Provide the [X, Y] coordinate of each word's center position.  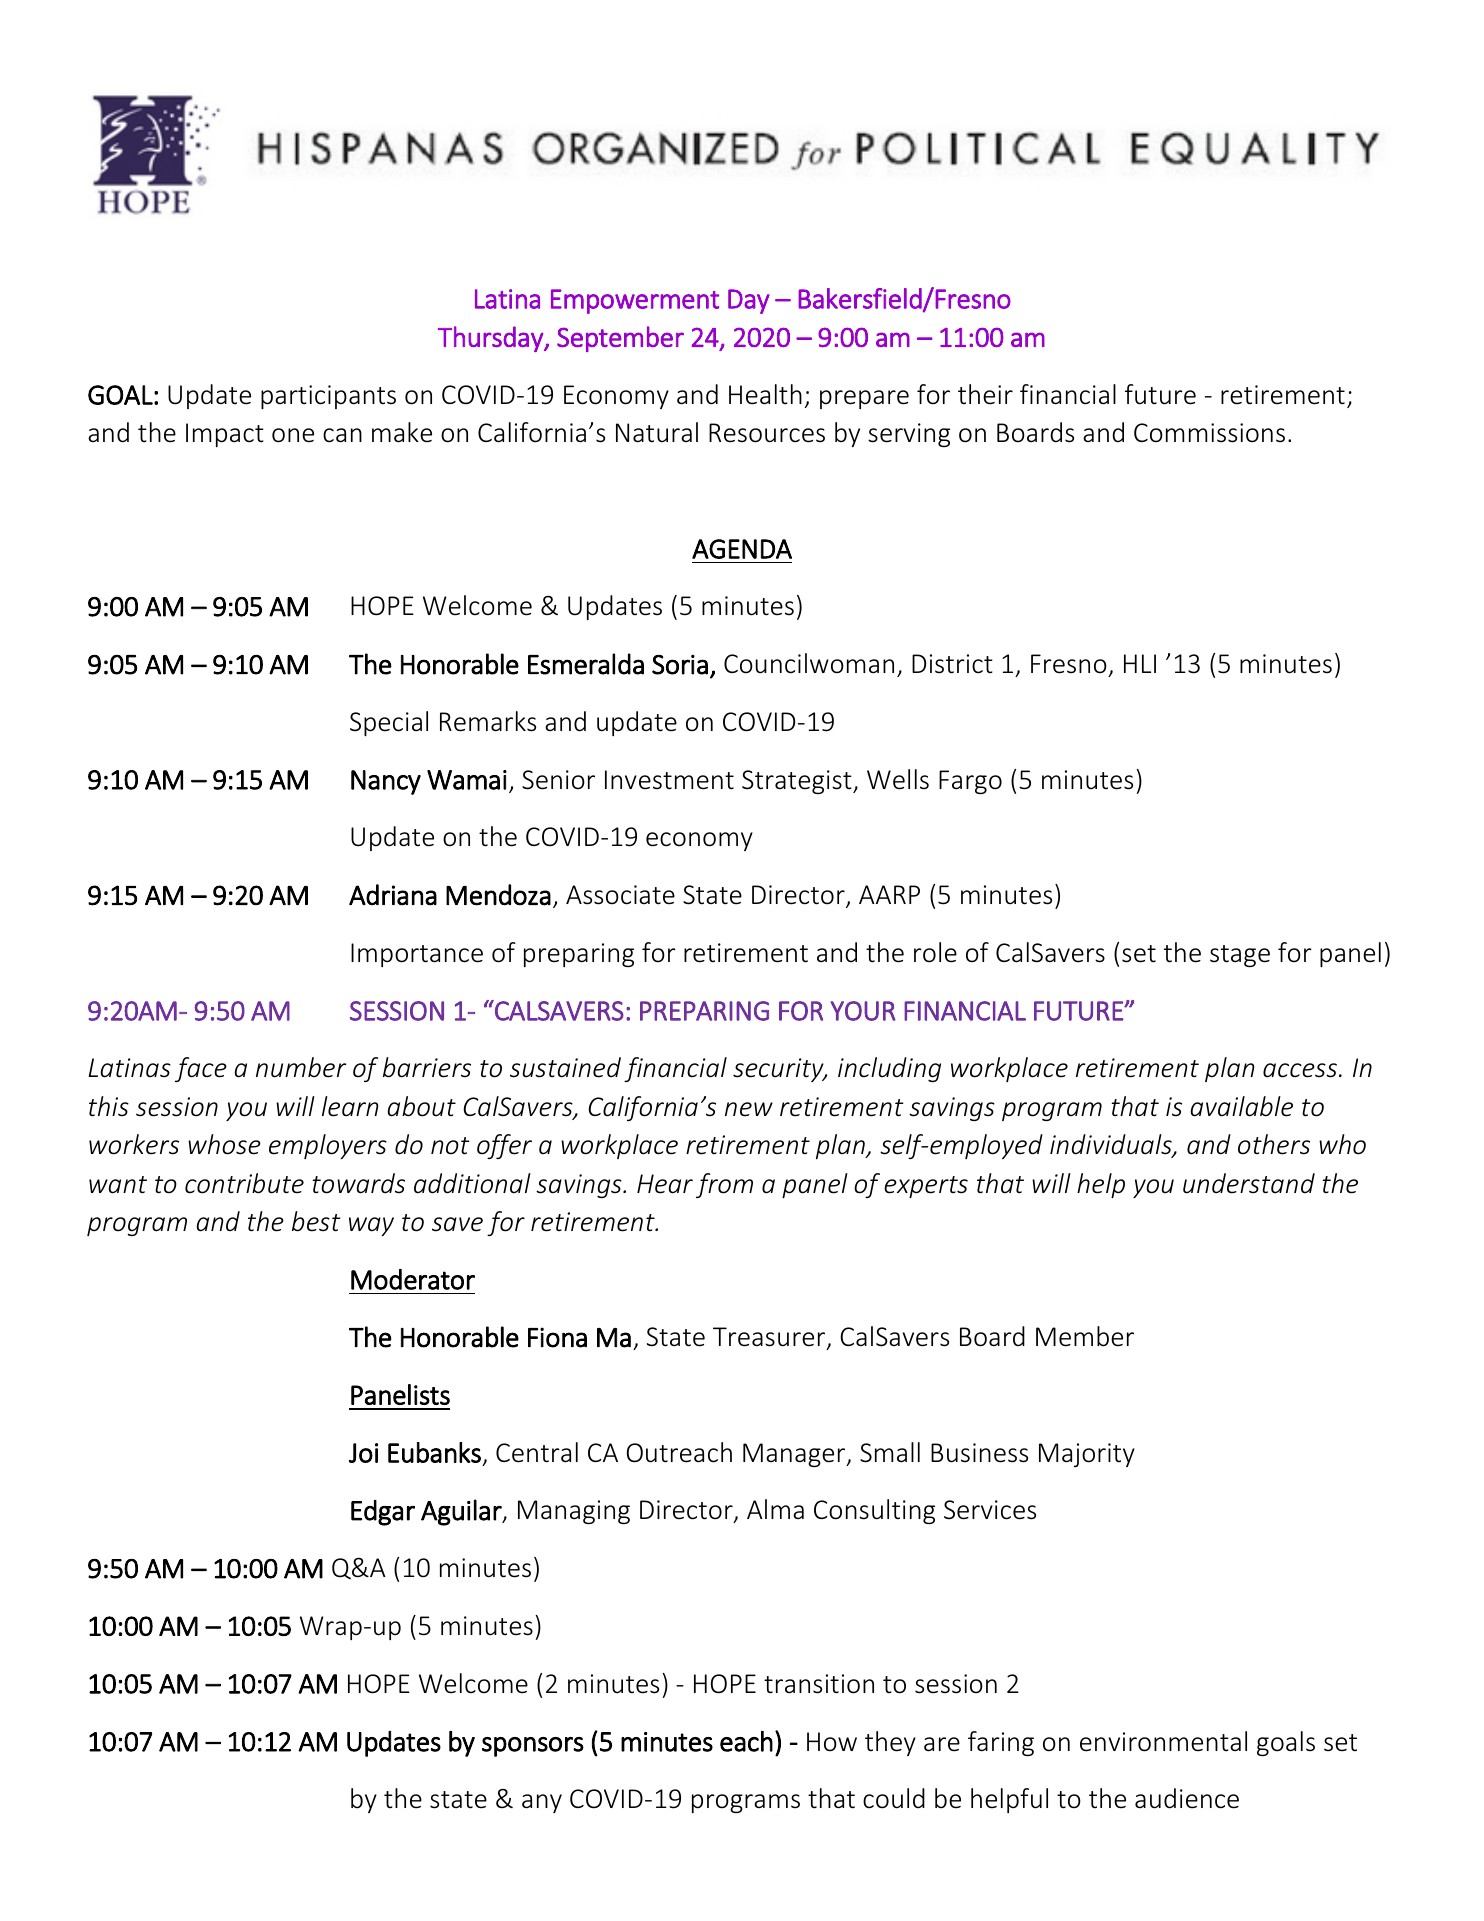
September [620, 339]
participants [328, 397]
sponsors [533, 1747]
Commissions [1209, 433]
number [301, 1067]
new [749, 1109]
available [1241, 1106]
